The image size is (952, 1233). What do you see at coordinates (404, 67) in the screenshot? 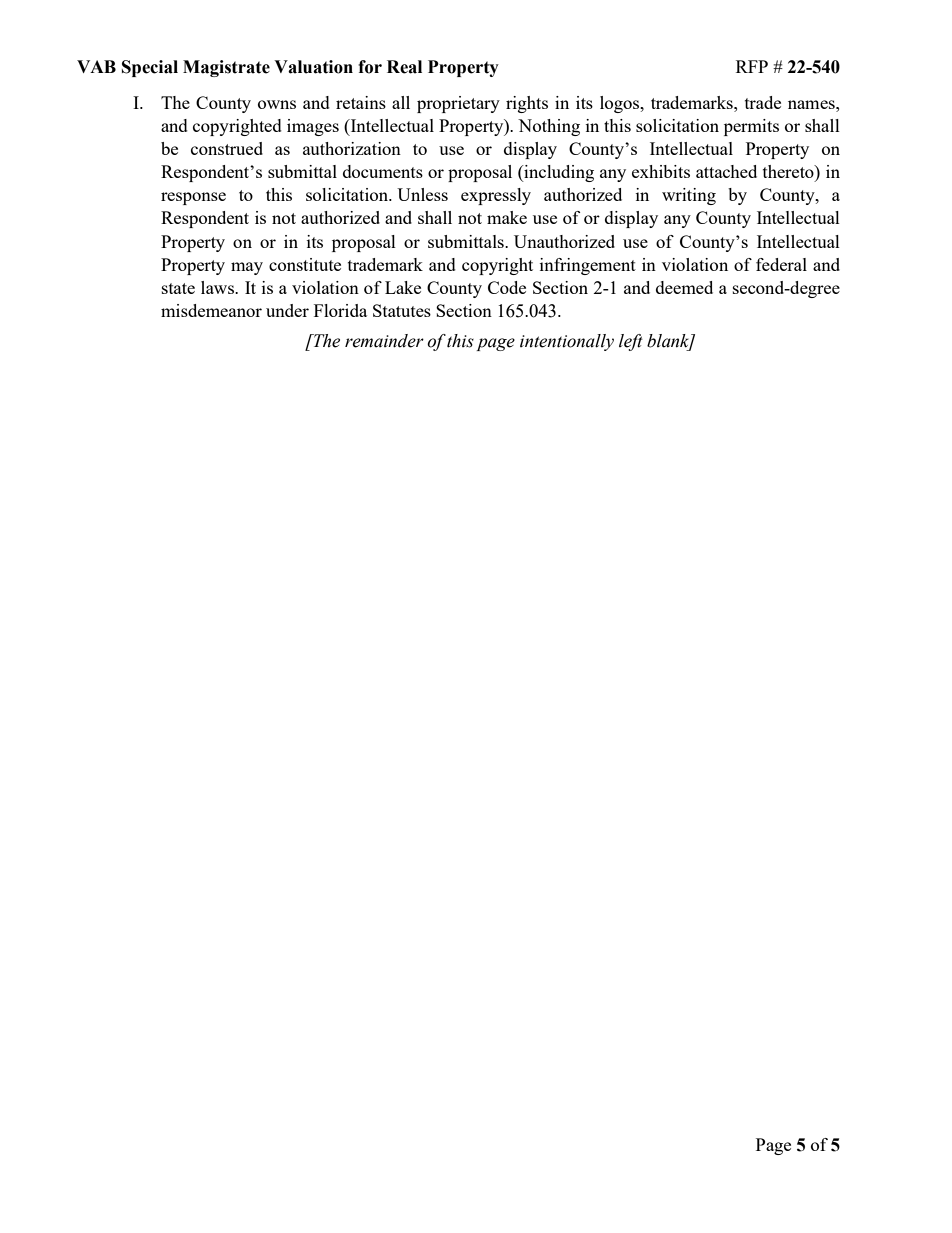
I see `Real` at bounding box center [404, 67].
